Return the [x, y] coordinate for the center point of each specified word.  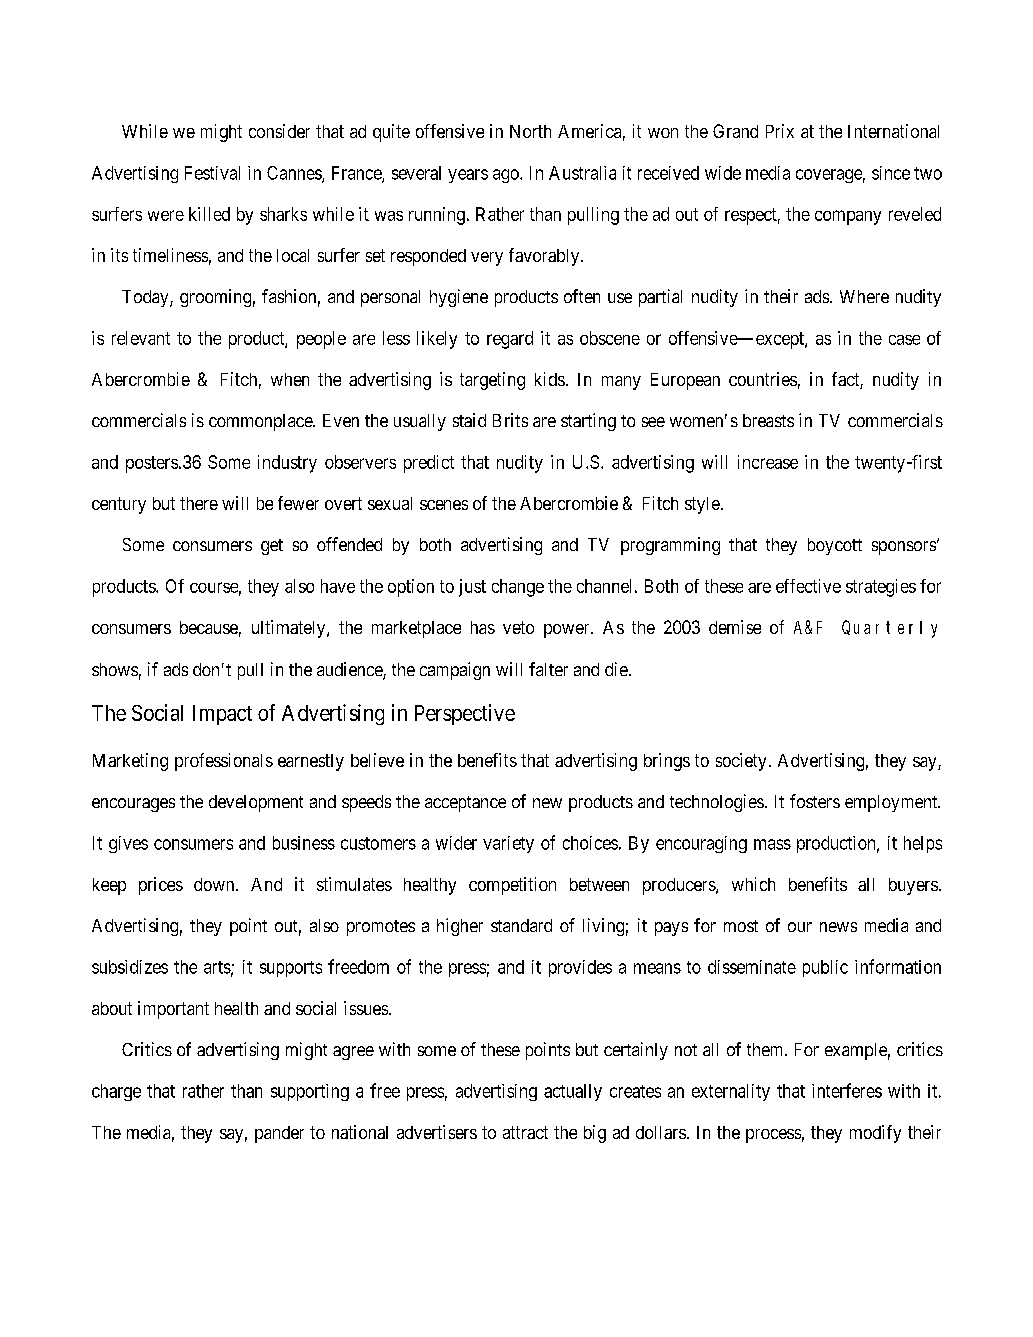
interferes [847, 1090]
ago [507, 176]
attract [525, 1132]
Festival [212, 173]
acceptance [465, 804]
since [891, 173]
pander [279, 1134]
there [199, 503]
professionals [224, 762]
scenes [444, 505]
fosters [815, 801]
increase [768, 462]
